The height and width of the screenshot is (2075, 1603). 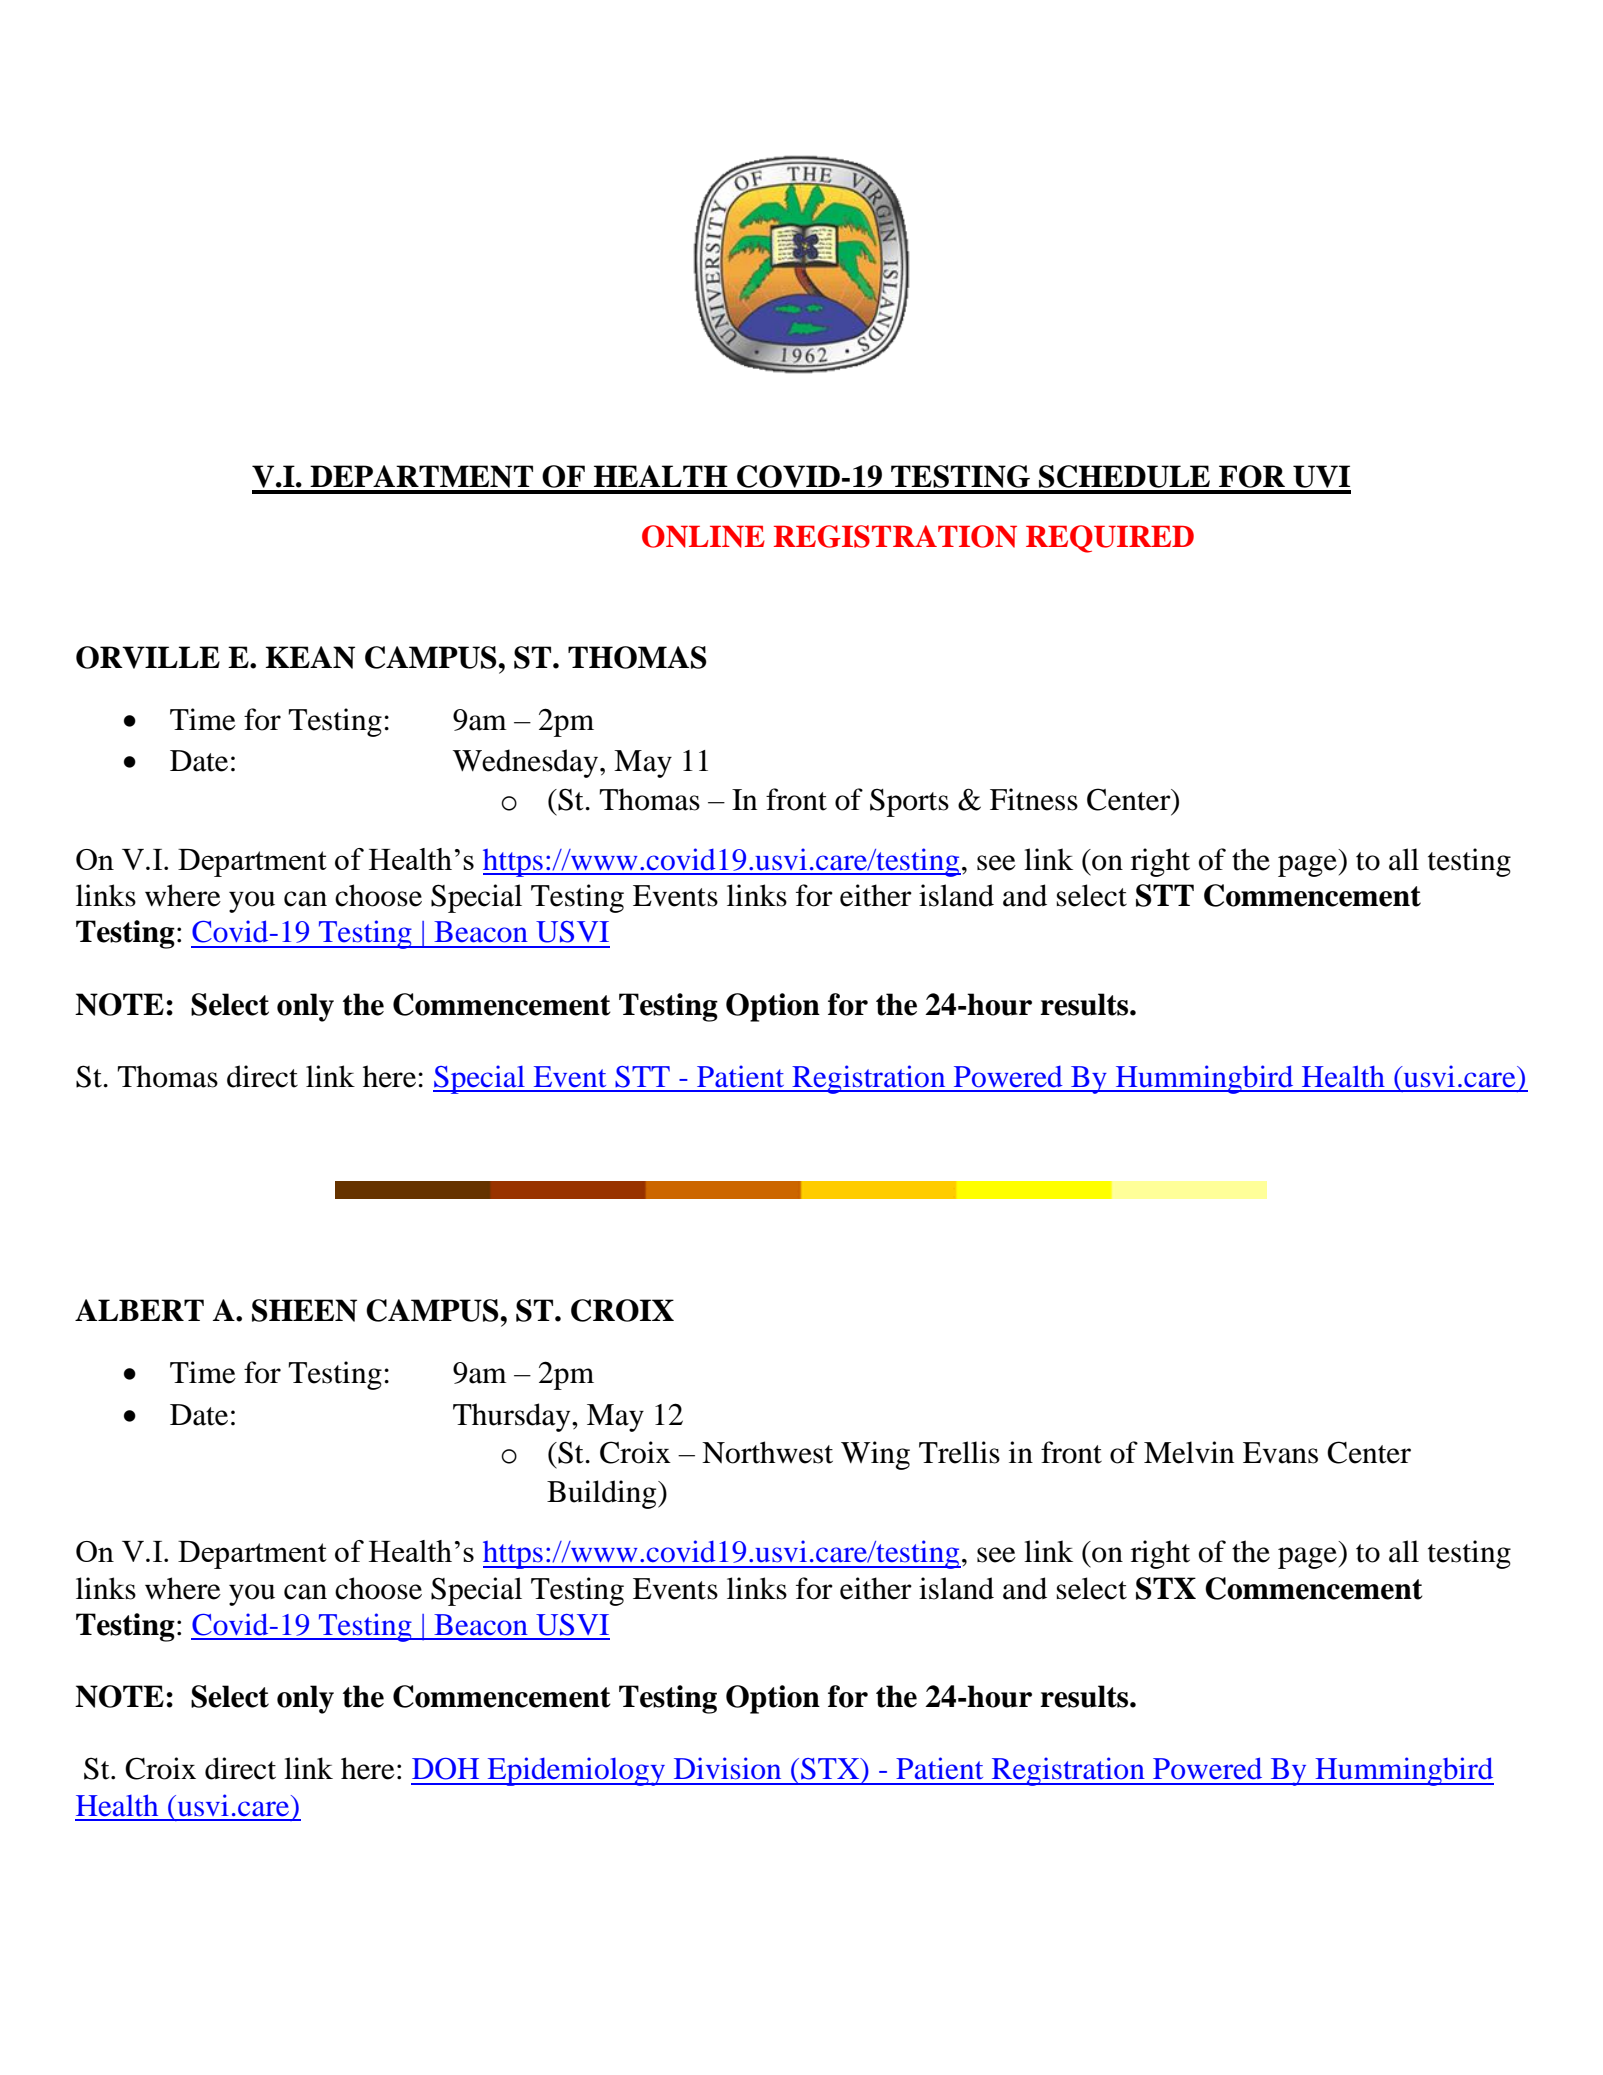 I want to click on DOH, so click(x=445, y=1769).
